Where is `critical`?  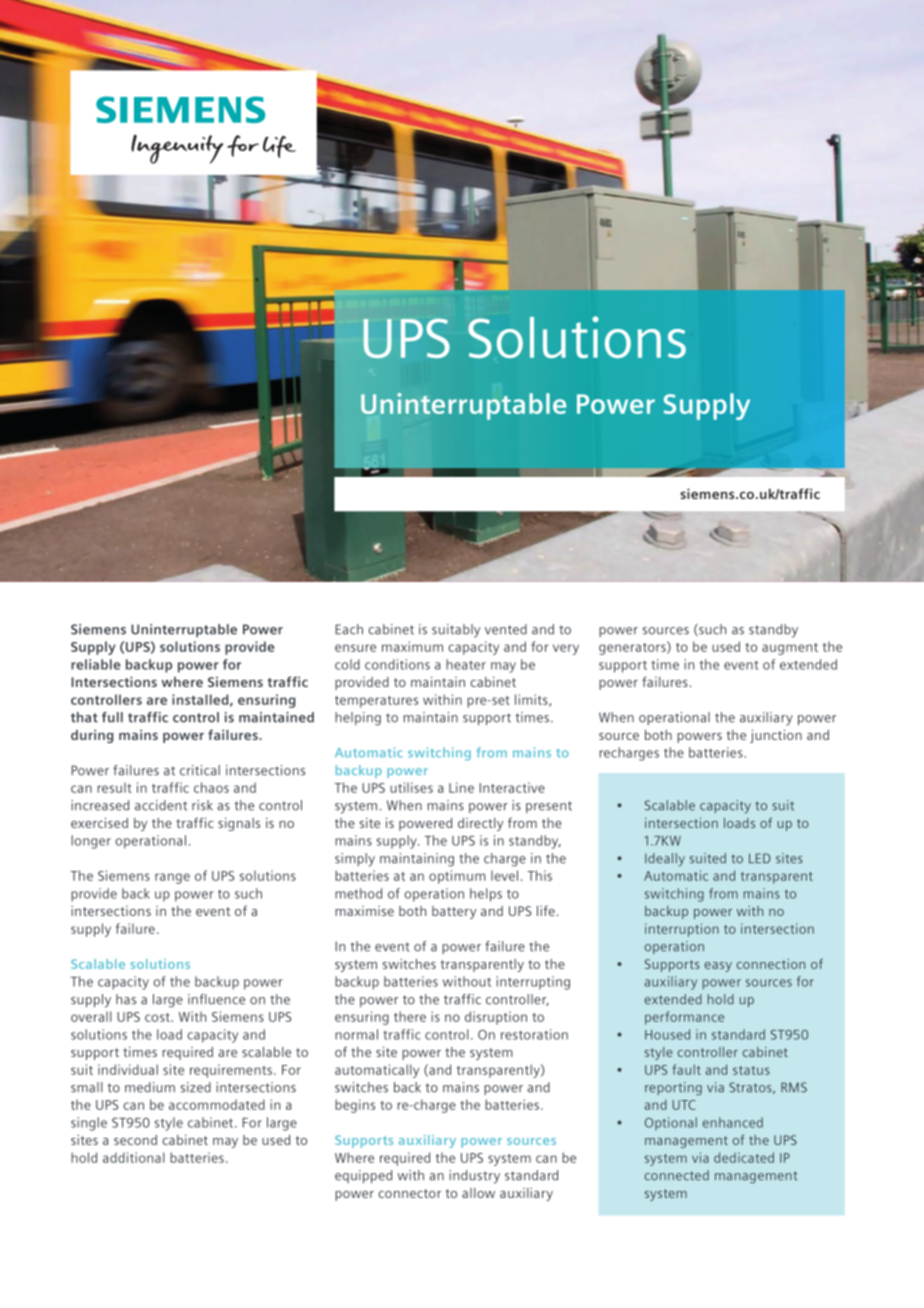
critical is located at coordinates (200, 770).
